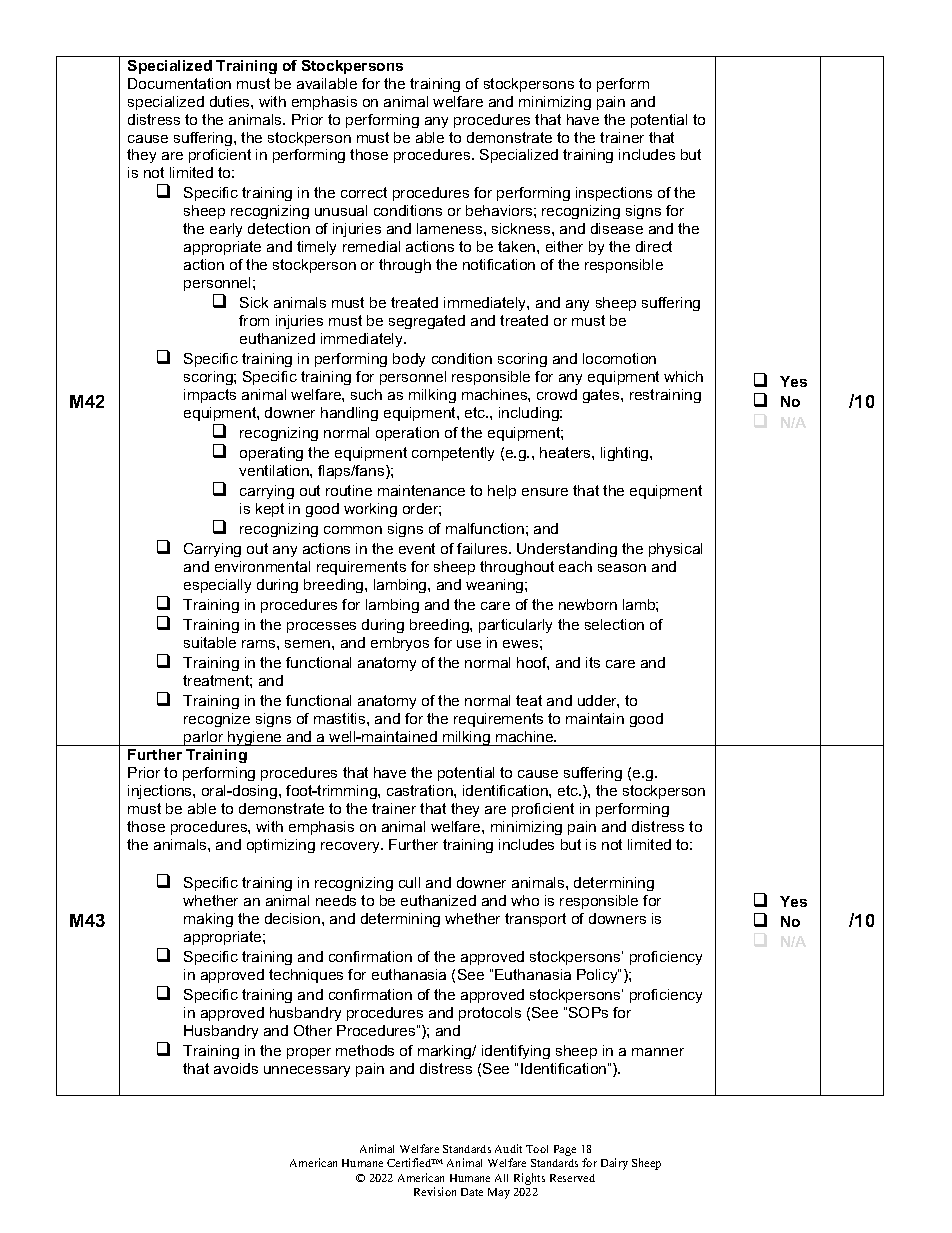 The width and height of the screenshot is (952, 1233). What do you see at coordinates (208, 920) in the screenshot?
I see `making` at bounding box center [208, 920].
